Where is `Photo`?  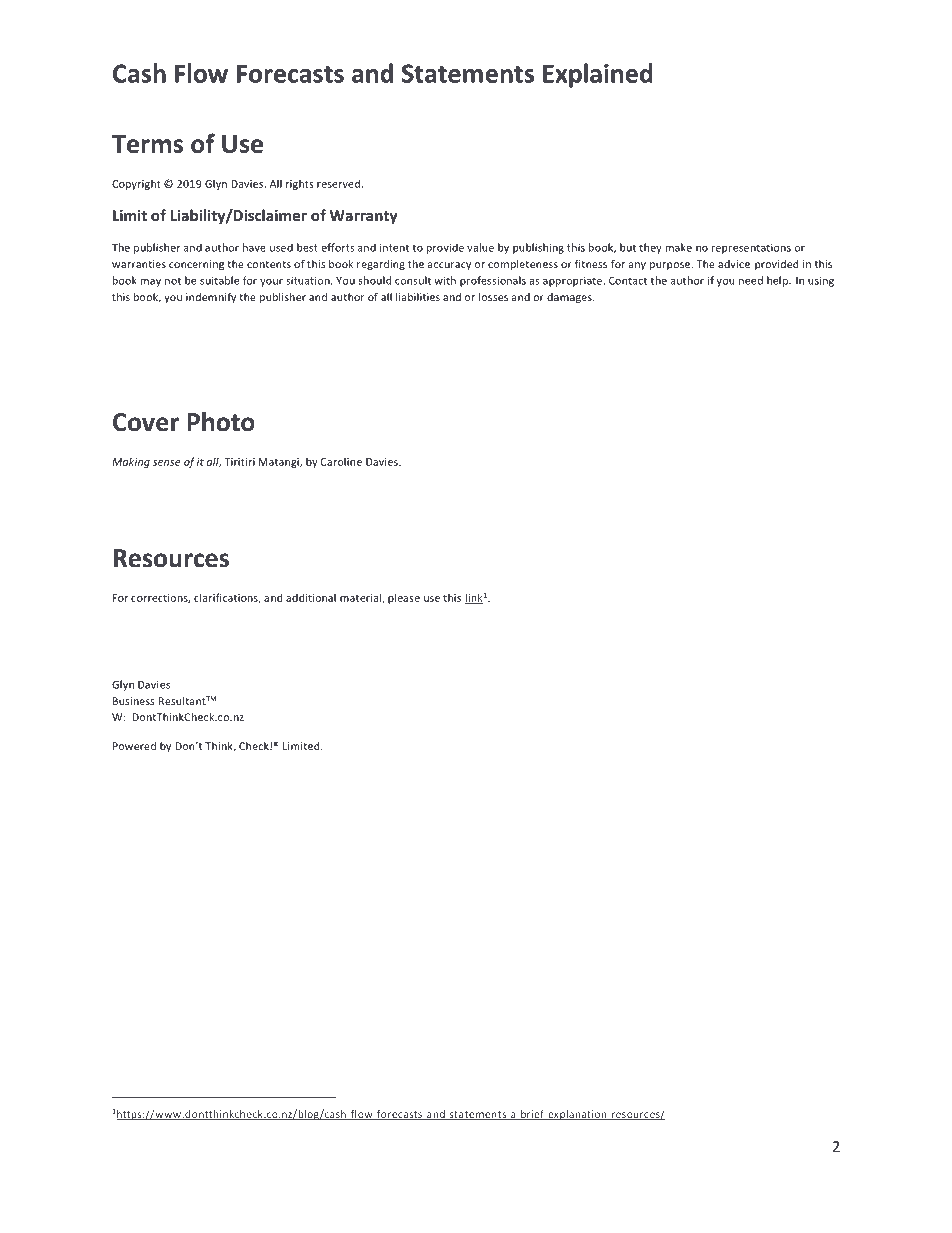
Photo is located at coordinates (221, 422).
